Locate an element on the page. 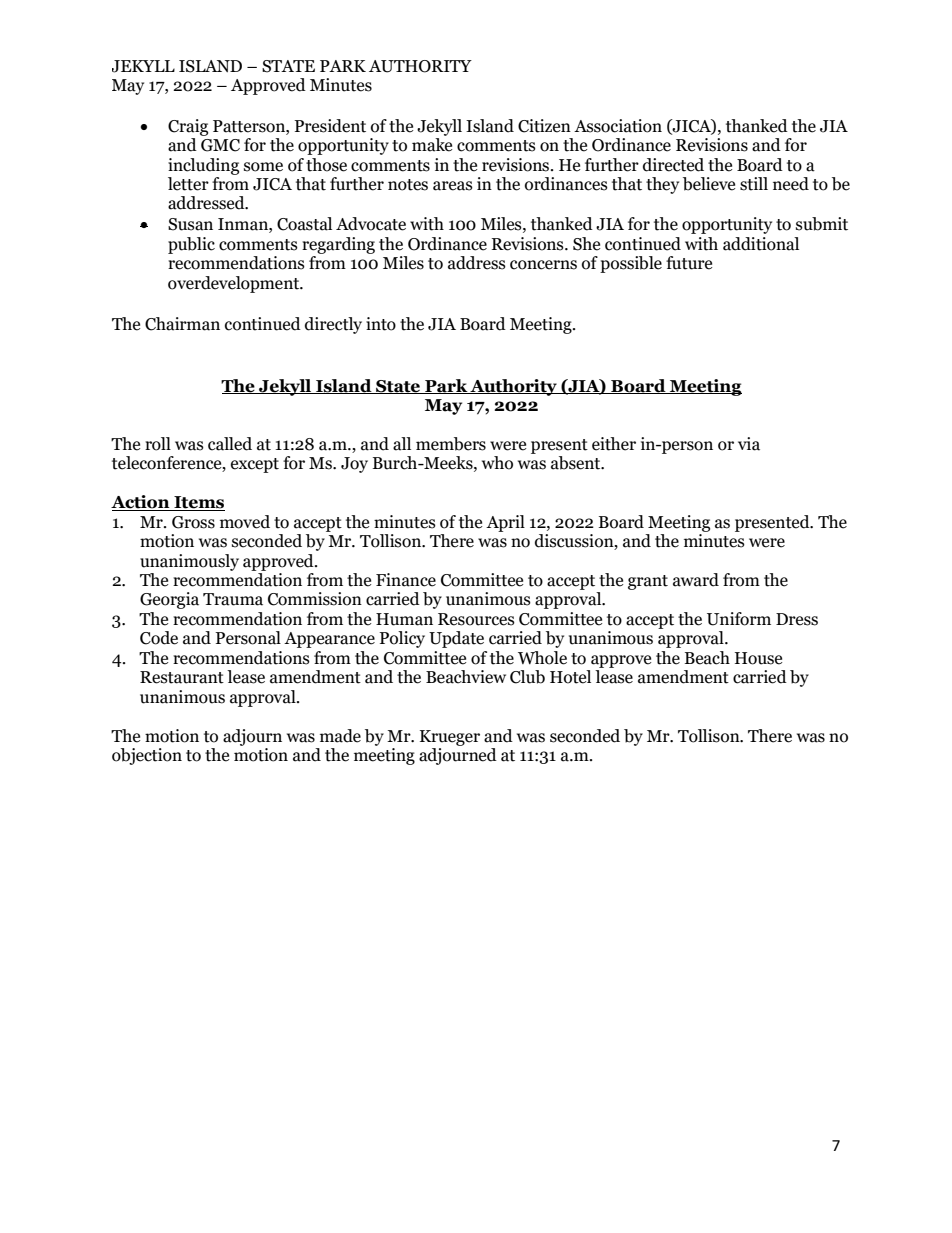 This document has height=1233, width=952. objection is located at coordinates (147, 756).
